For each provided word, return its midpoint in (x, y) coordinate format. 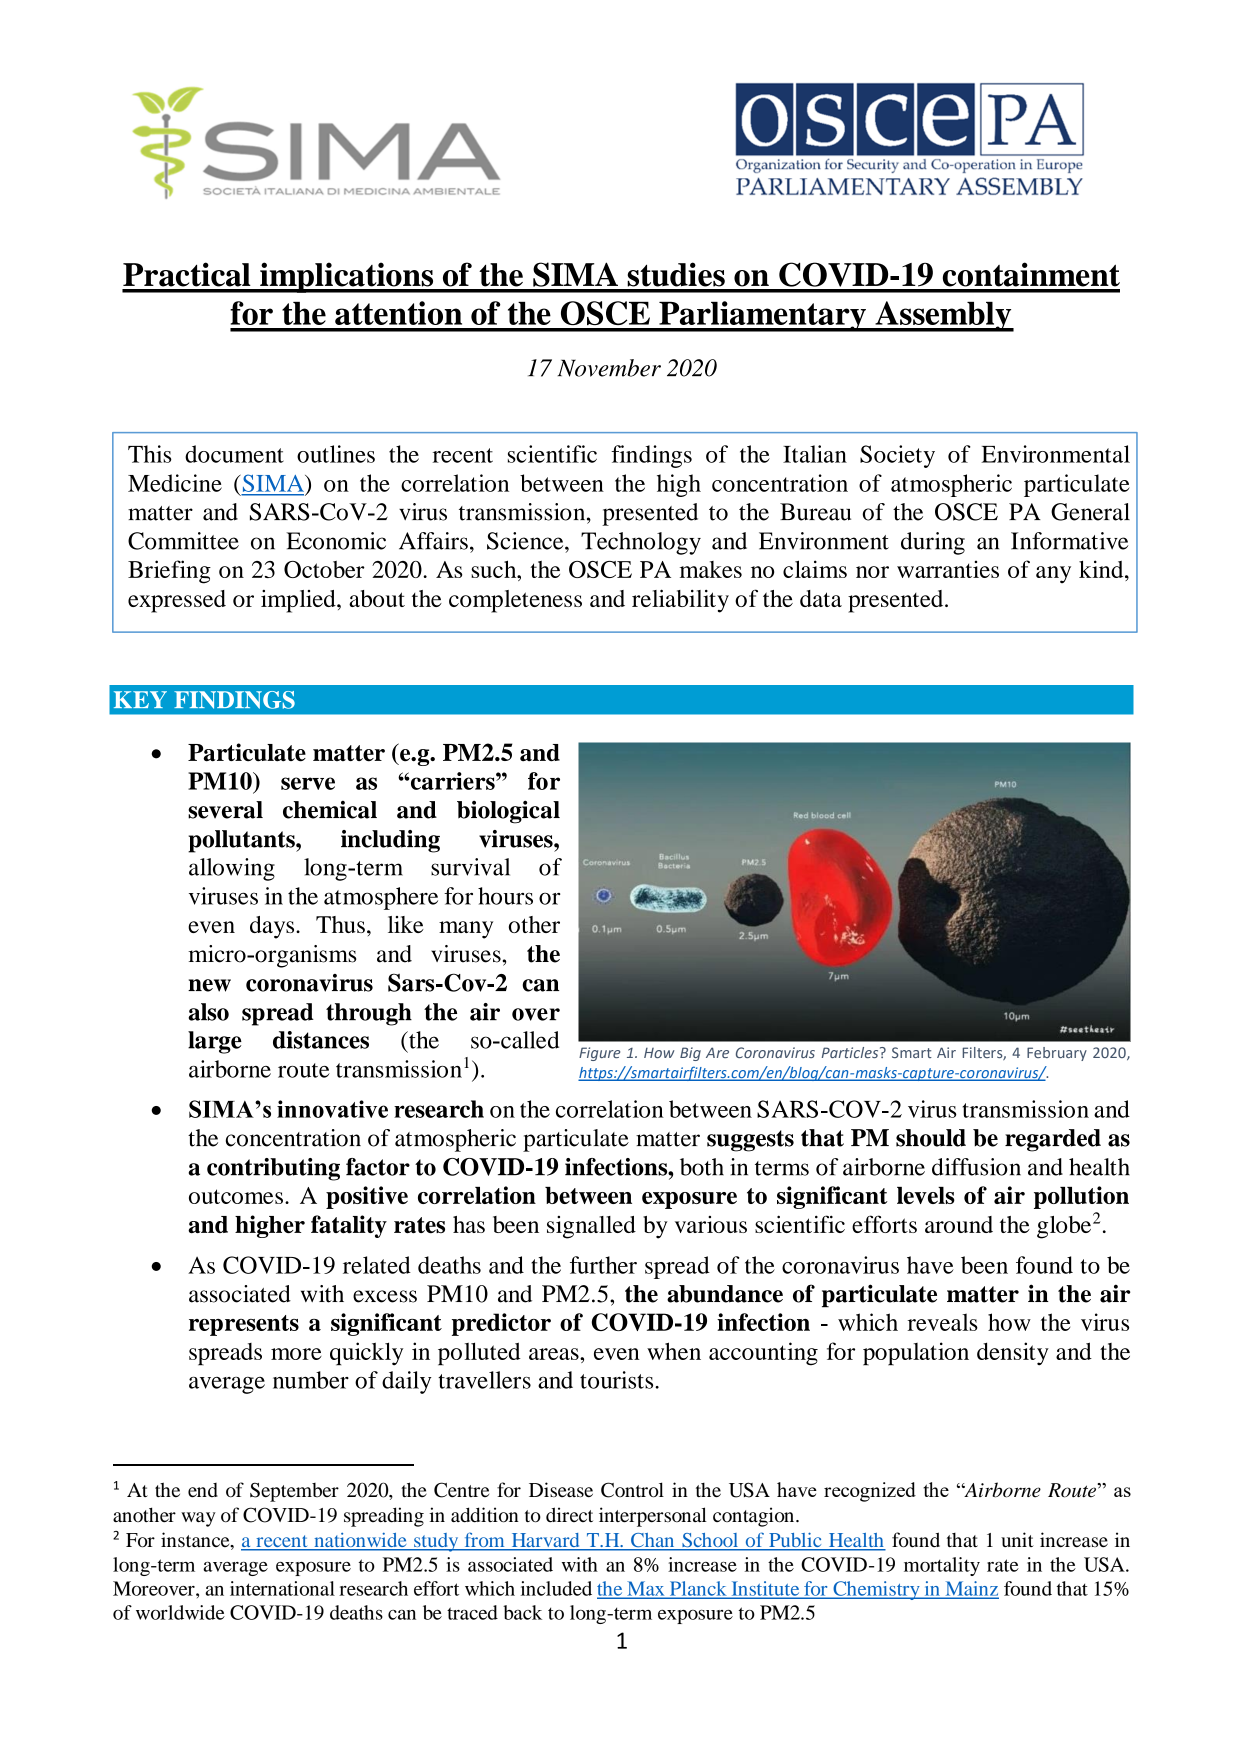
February (1057, 1054)
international (282, 1588)
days (273, 927)
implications (347, 277)
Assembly (943, 316)
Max (646, 1589)
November (609, 368)
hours (505, 896)
